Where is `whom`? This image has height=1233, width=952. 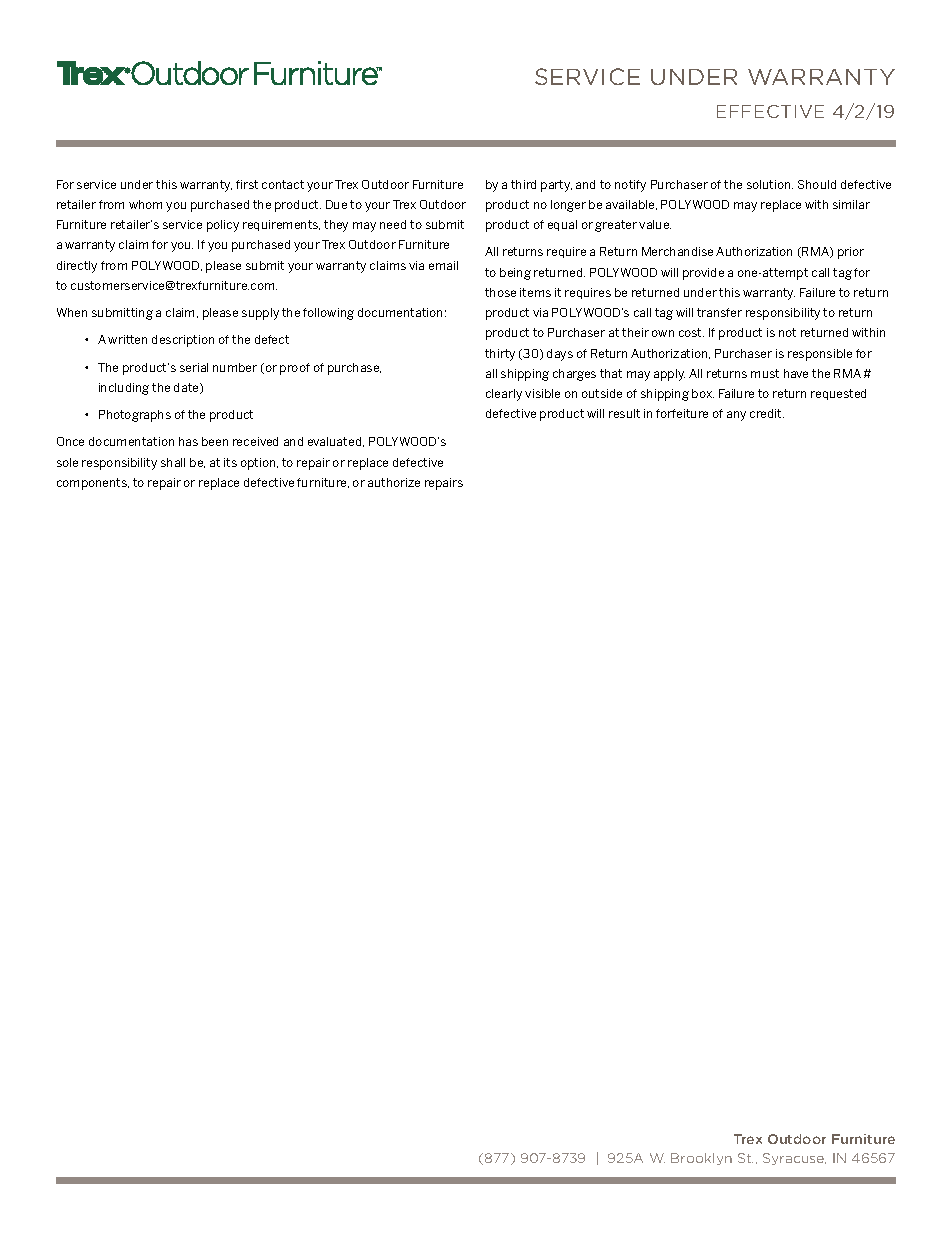
whom is located at coordinates (145, 204).
